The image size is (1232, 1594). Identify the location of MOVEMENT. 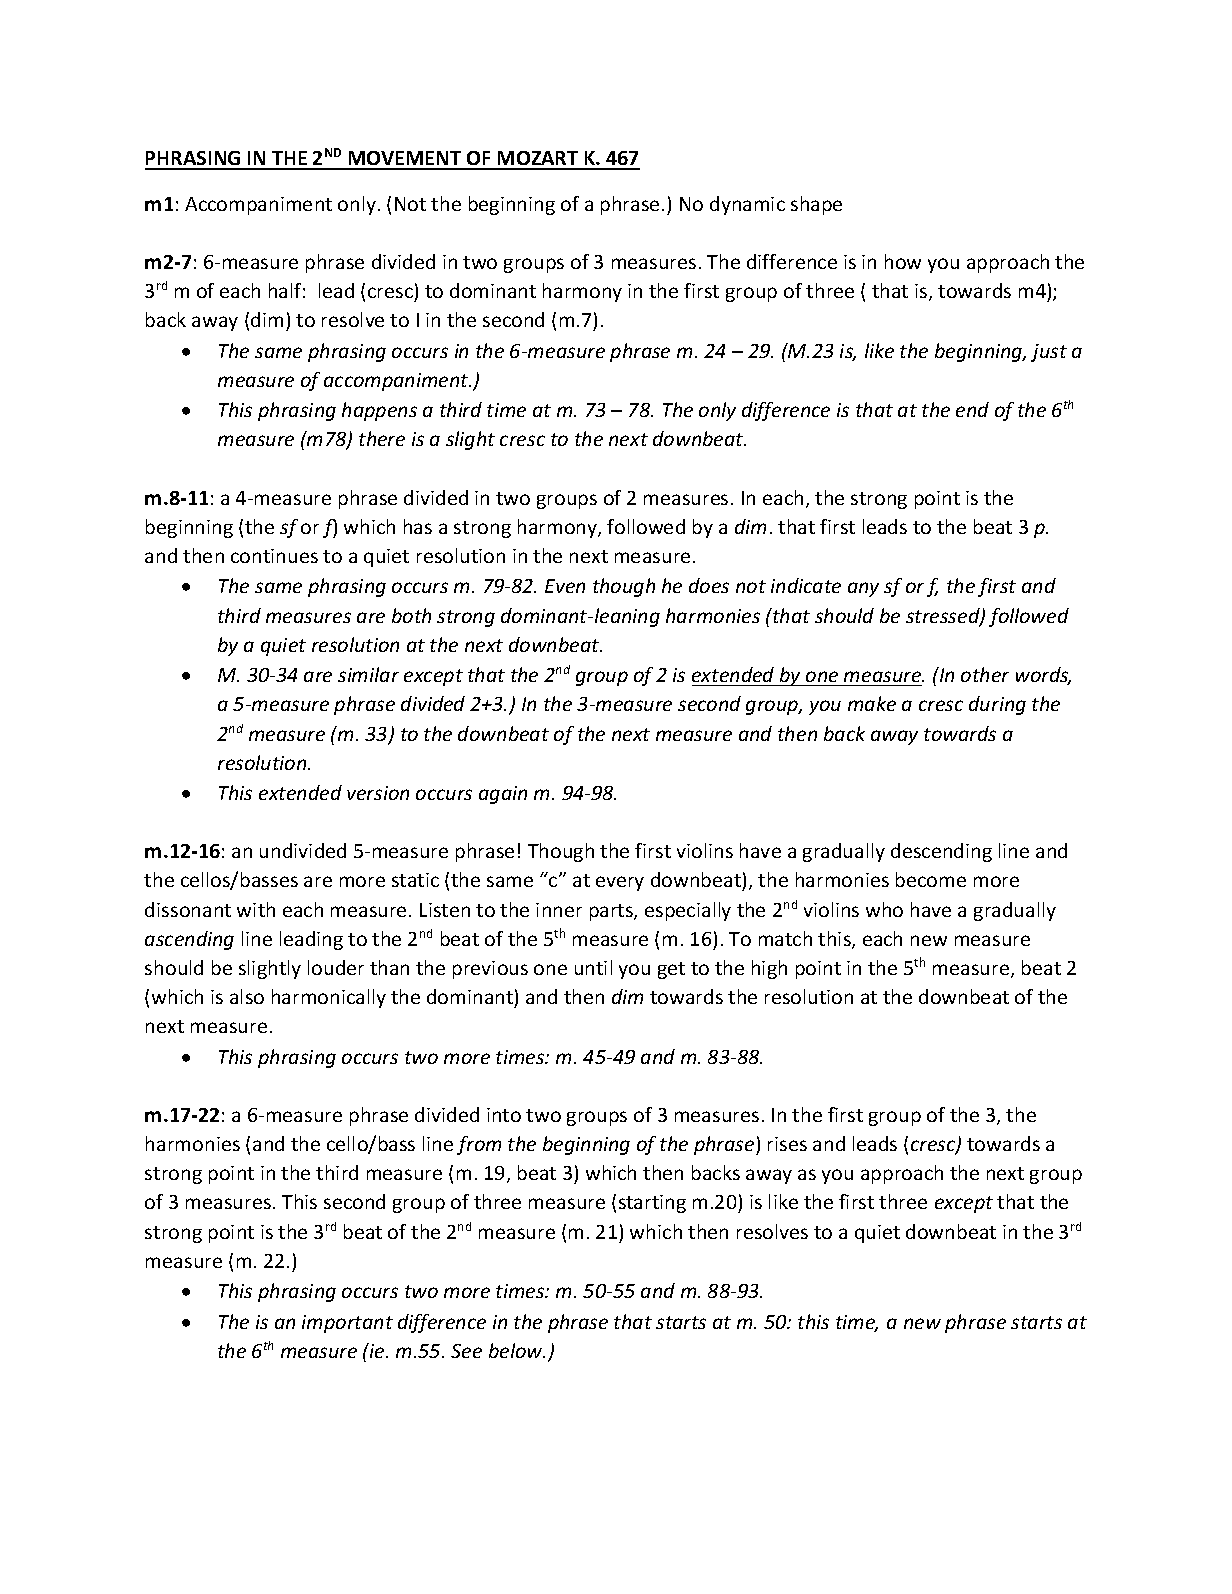
(405, 160).
